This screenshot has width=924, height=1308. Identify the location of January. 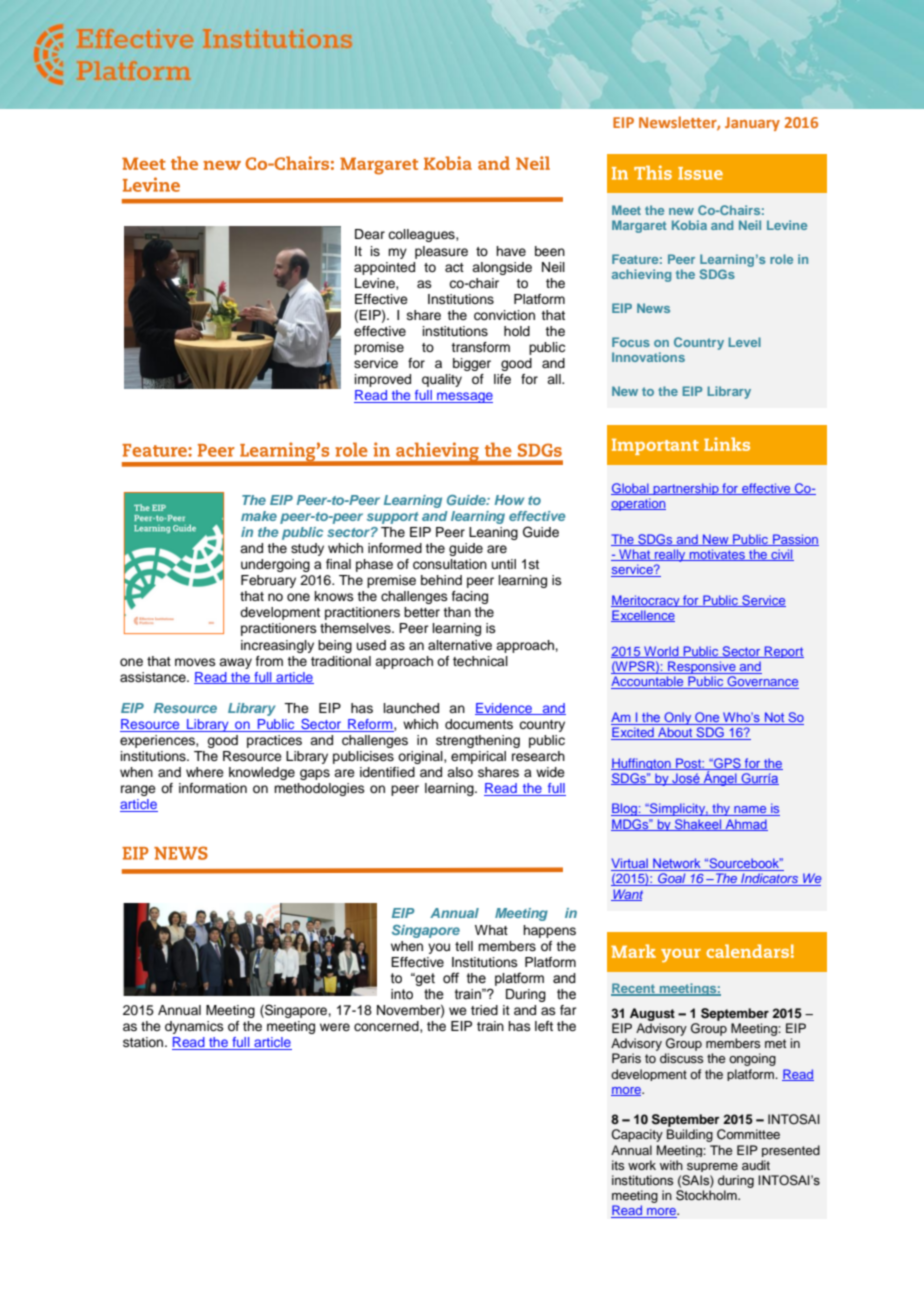
(752, 124).
